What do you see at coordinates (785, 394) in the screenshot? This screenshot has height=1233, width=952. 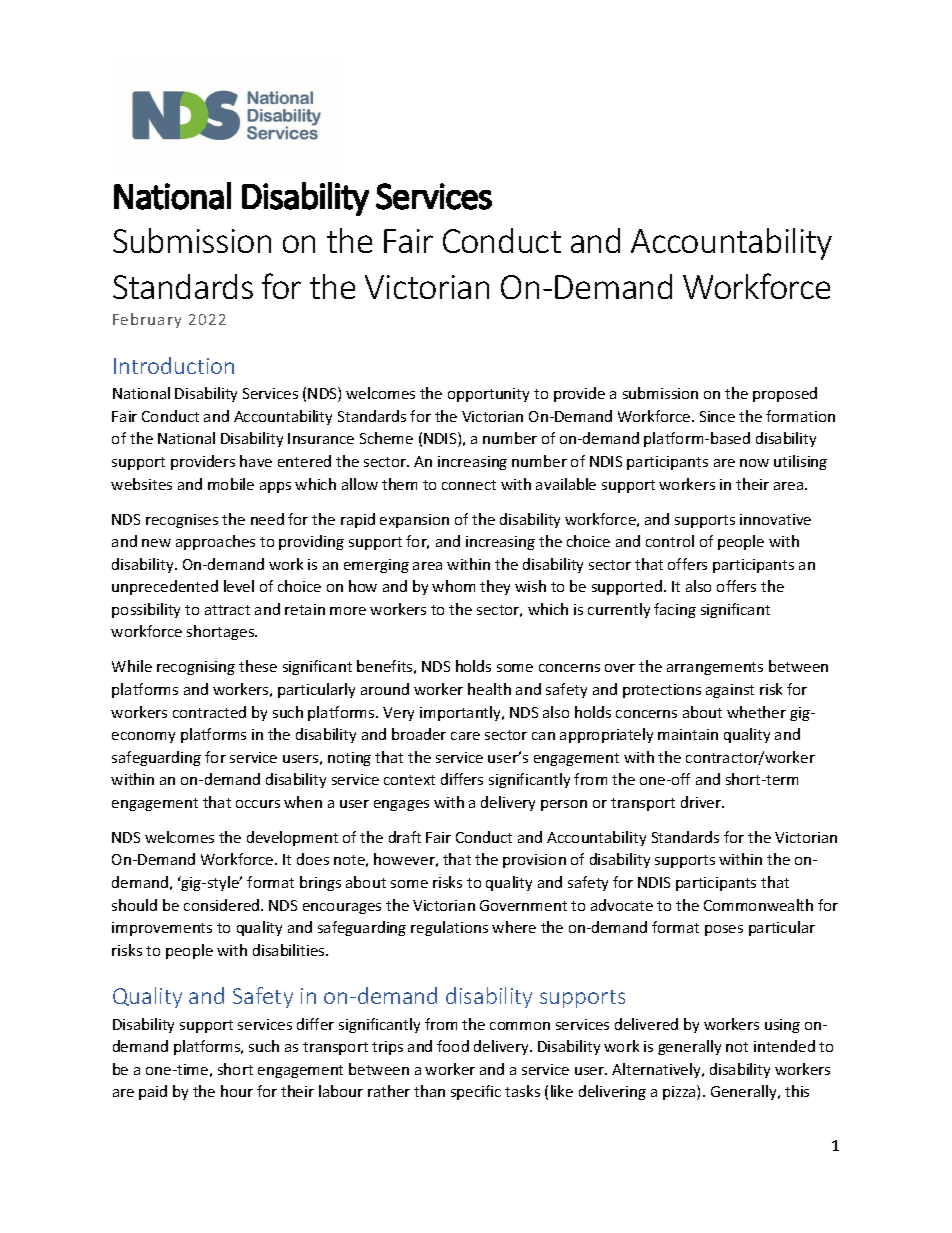 I see `proposed` at bounding box center [785, 394].
